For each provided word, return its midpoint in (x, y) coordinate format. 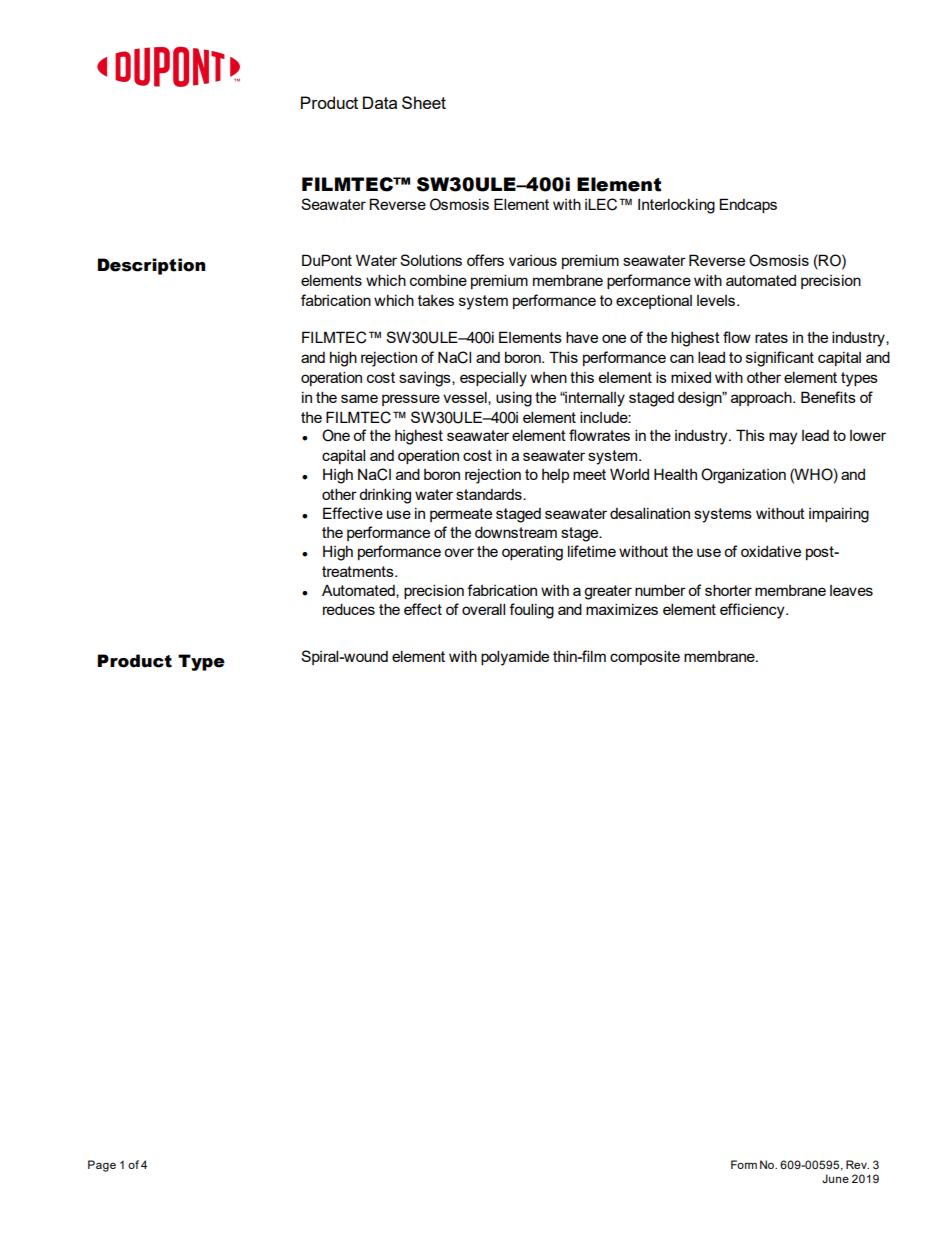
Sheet (424, 102)
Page (102, 1166)
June (835, 1178)
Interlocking (676, 206)
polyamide (515, 658)
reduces (349, 609)
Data (380, 102)
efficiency (753, 611)
